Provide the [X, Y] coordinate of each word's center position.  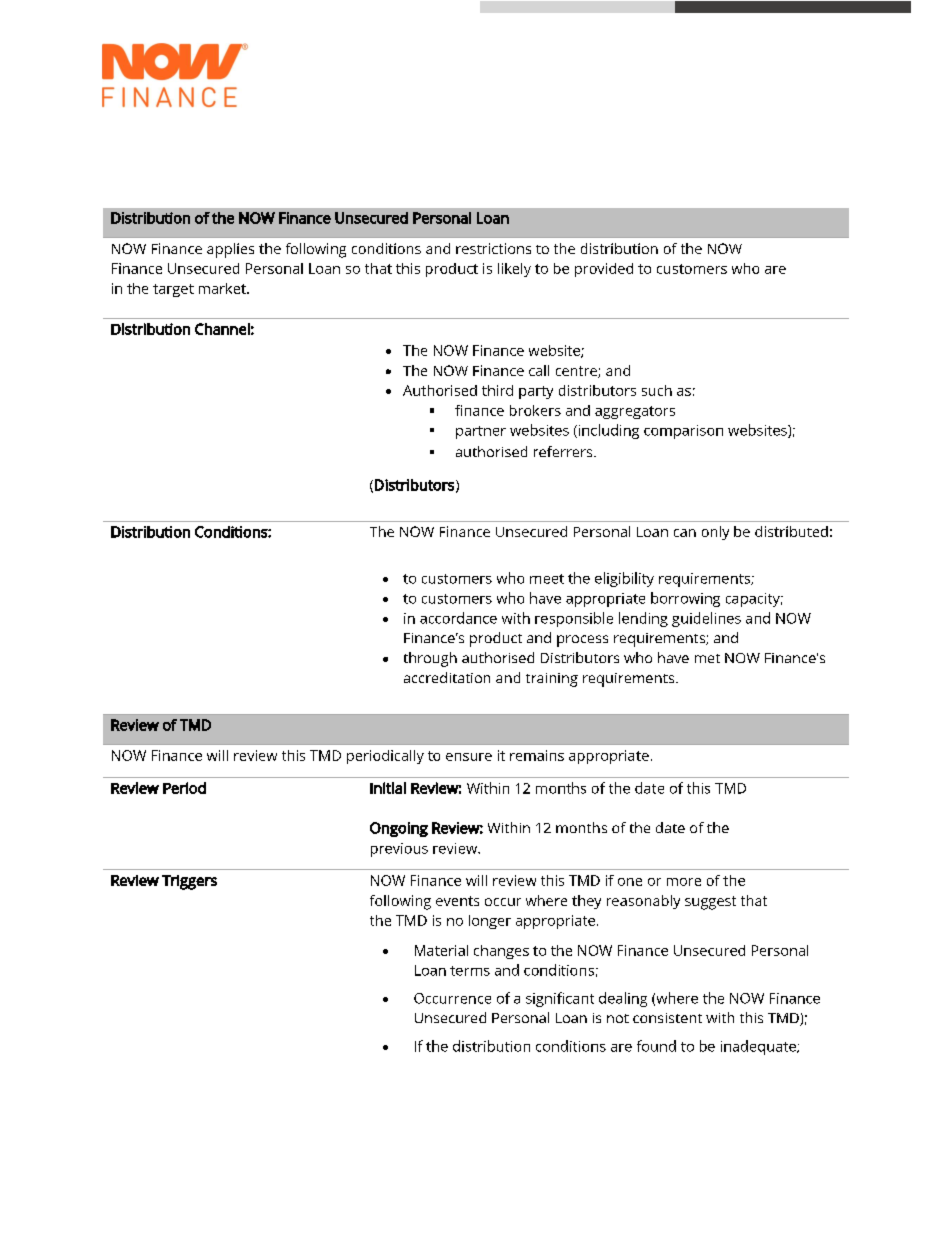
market [223, 288]
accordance [458, 618]
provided [604, 270]
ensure [469, 757]
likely [514, 270]
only [715, 533]
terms [470, 971]
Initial [388, 788]
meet [547, 579]
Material [441, 950]
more [684, 882]
